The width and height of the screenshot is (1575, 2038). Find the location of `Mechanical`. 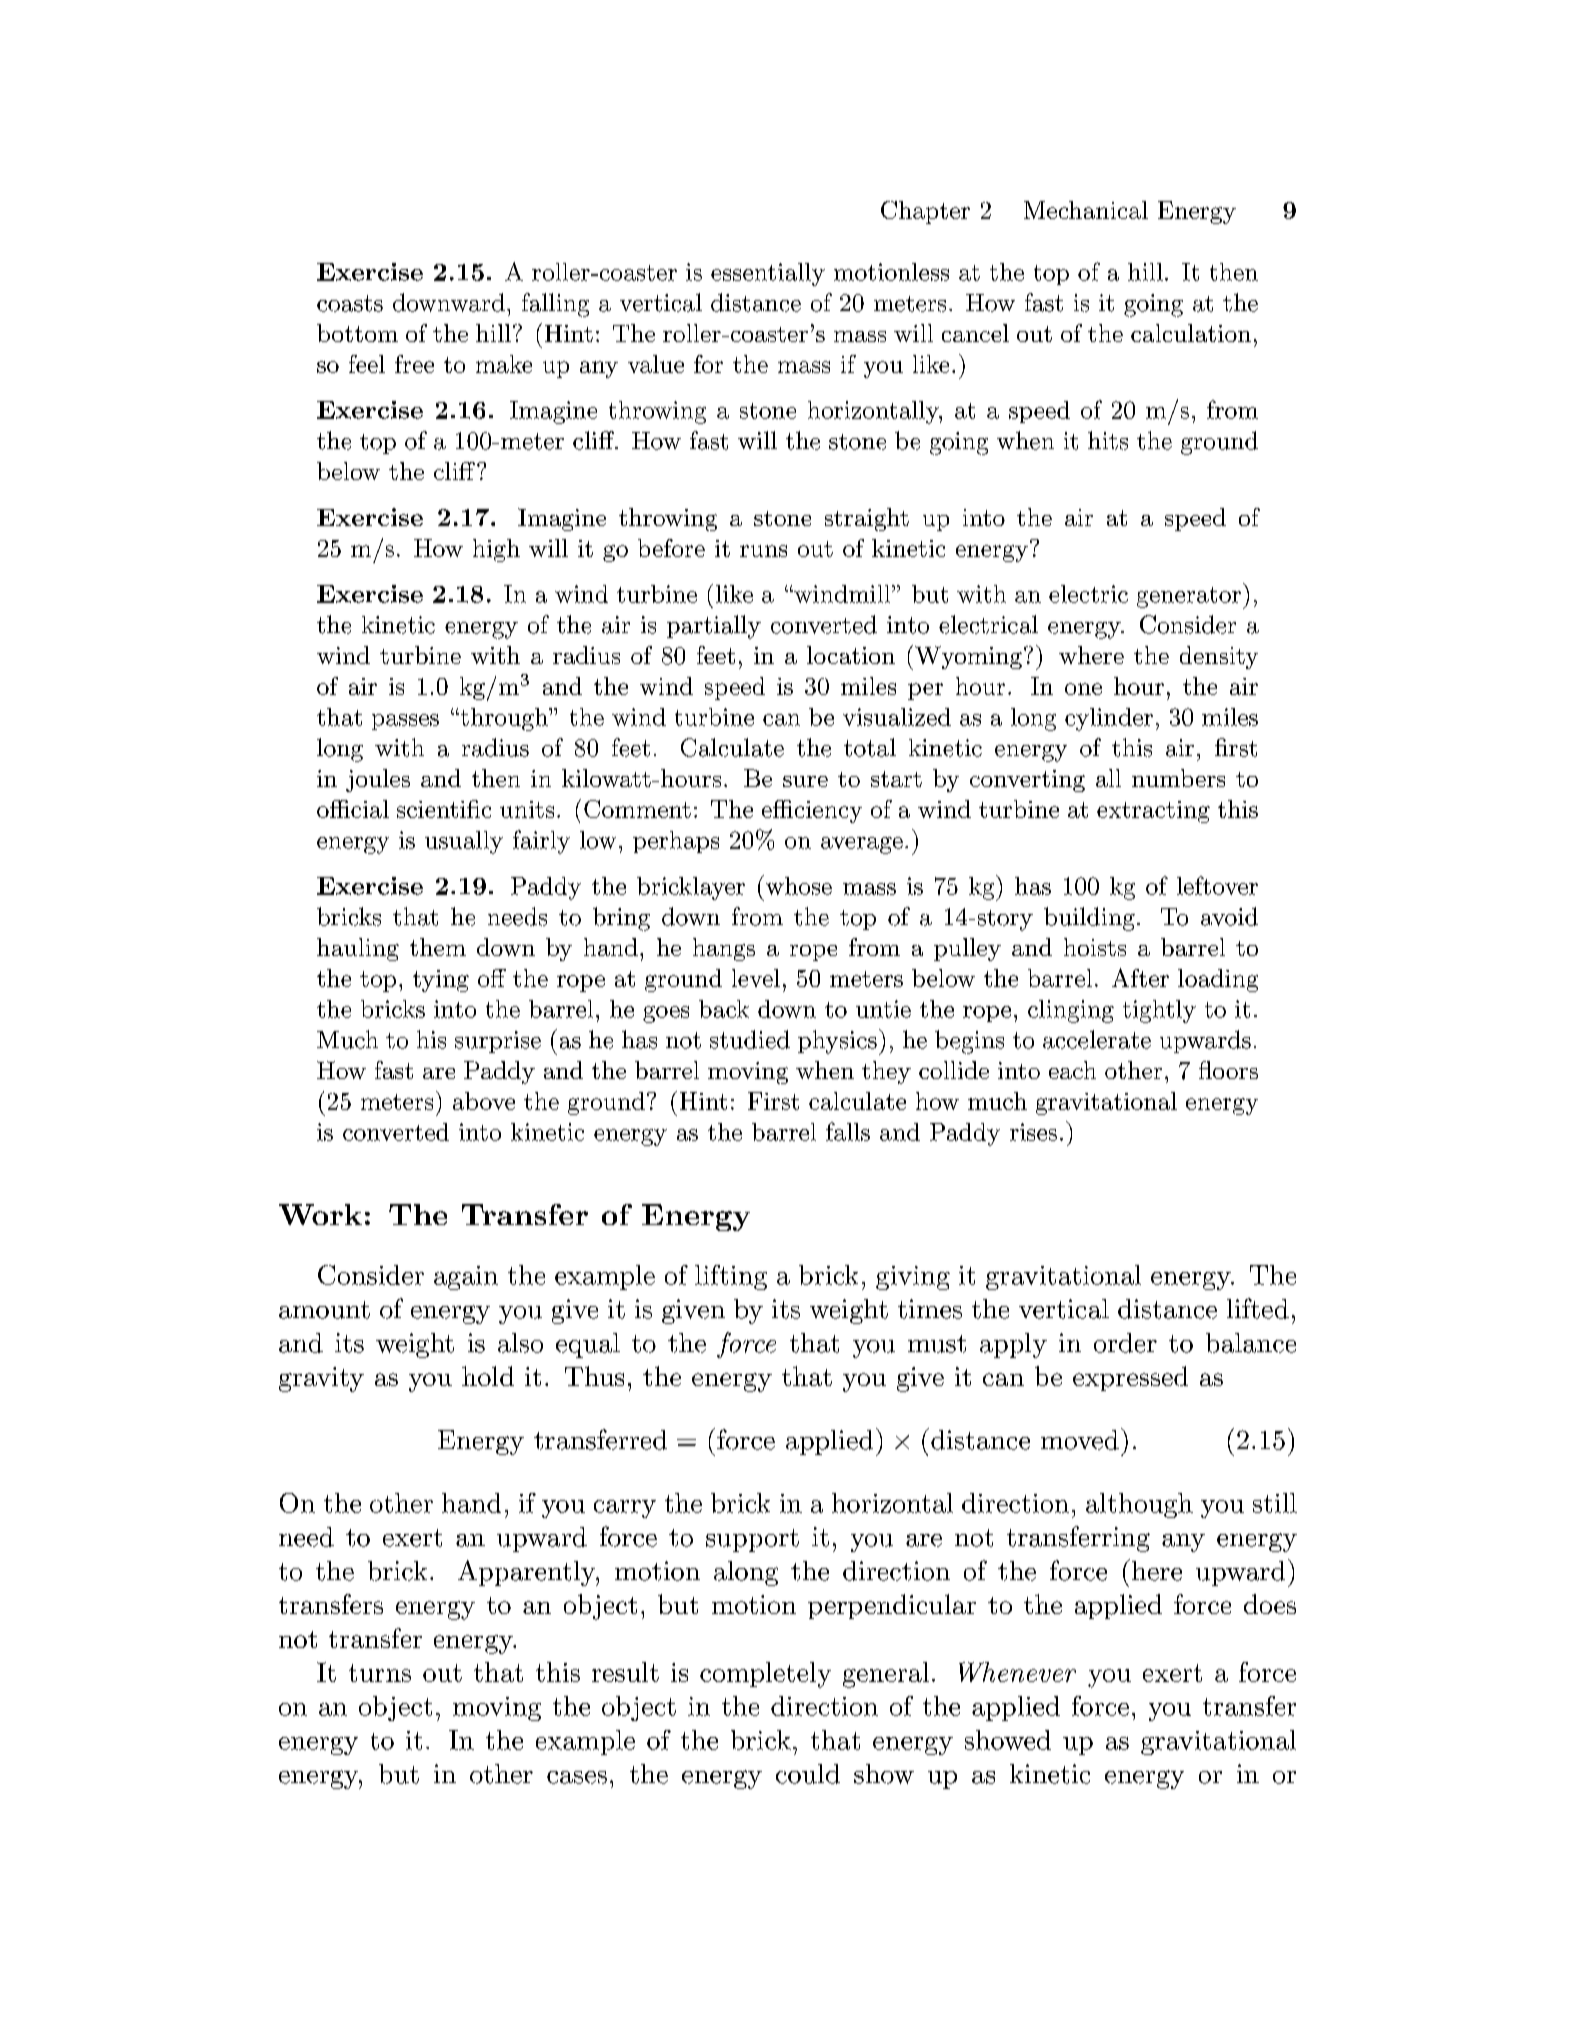

Mechanical is located at coordinates (1086, 210).
